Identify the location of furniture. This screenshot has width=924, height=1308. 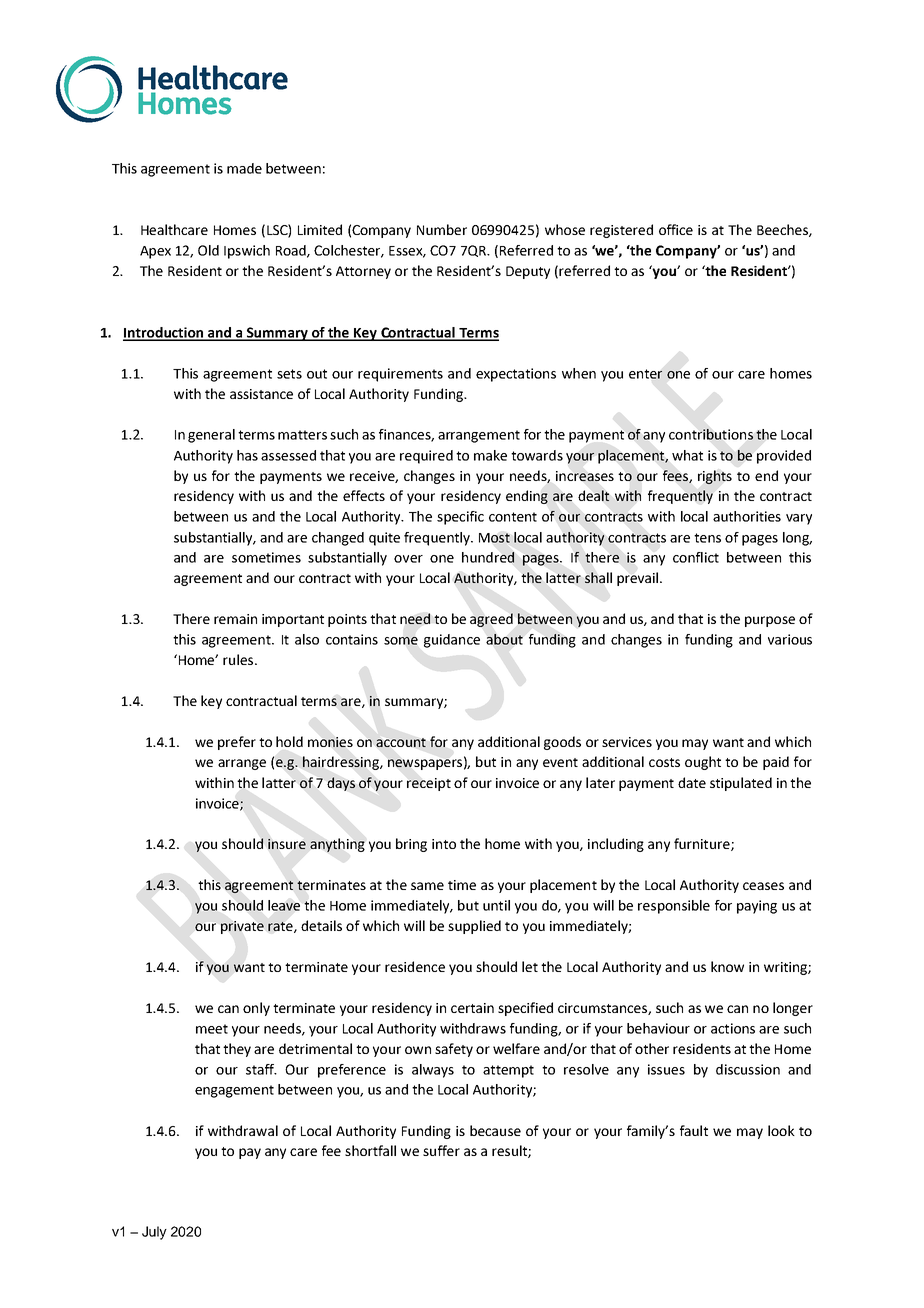
(703, 844).
